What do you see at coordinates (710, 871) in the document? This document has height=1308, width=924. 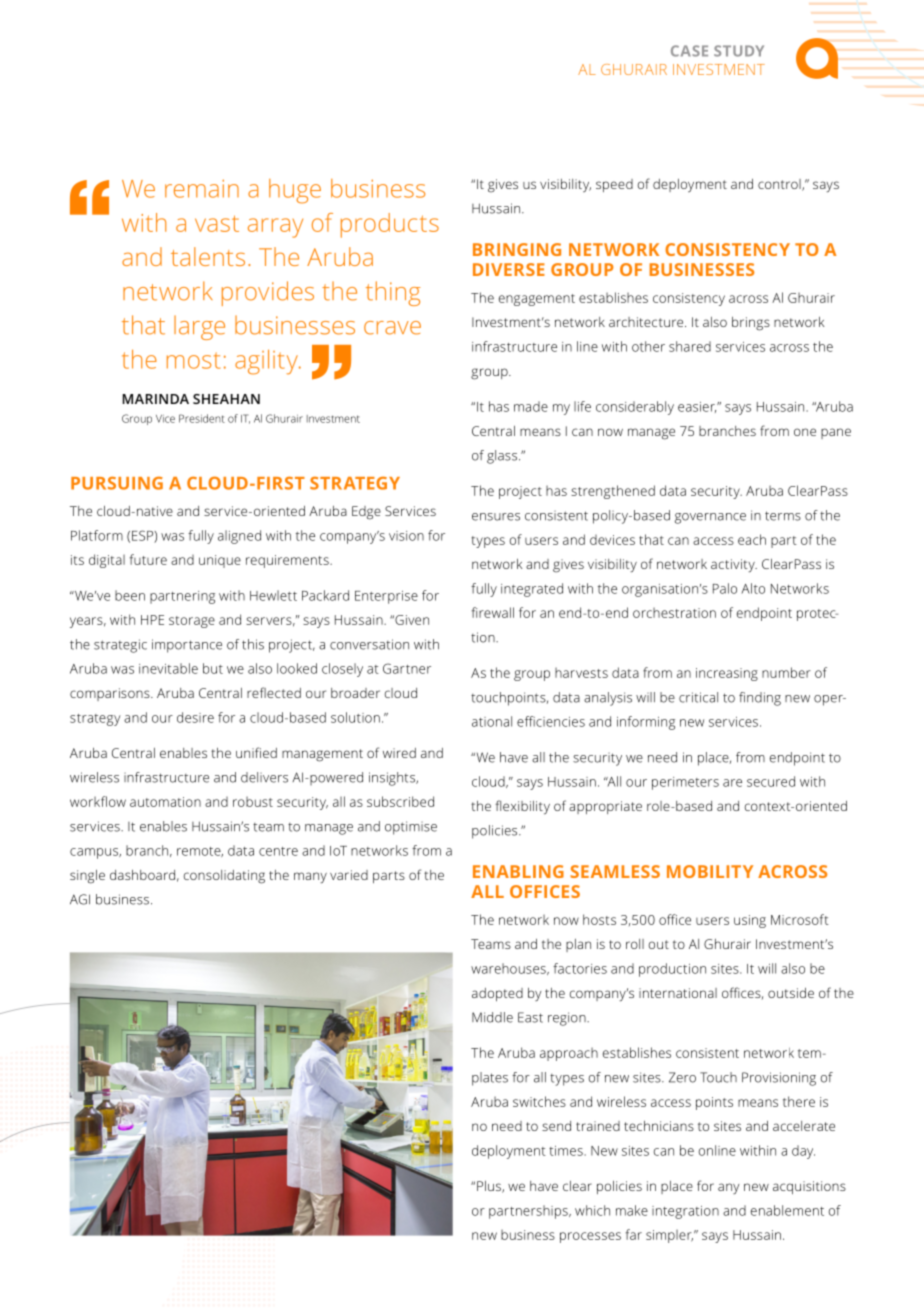 I see `MOBILITY` at bounding box center [710, 871].
